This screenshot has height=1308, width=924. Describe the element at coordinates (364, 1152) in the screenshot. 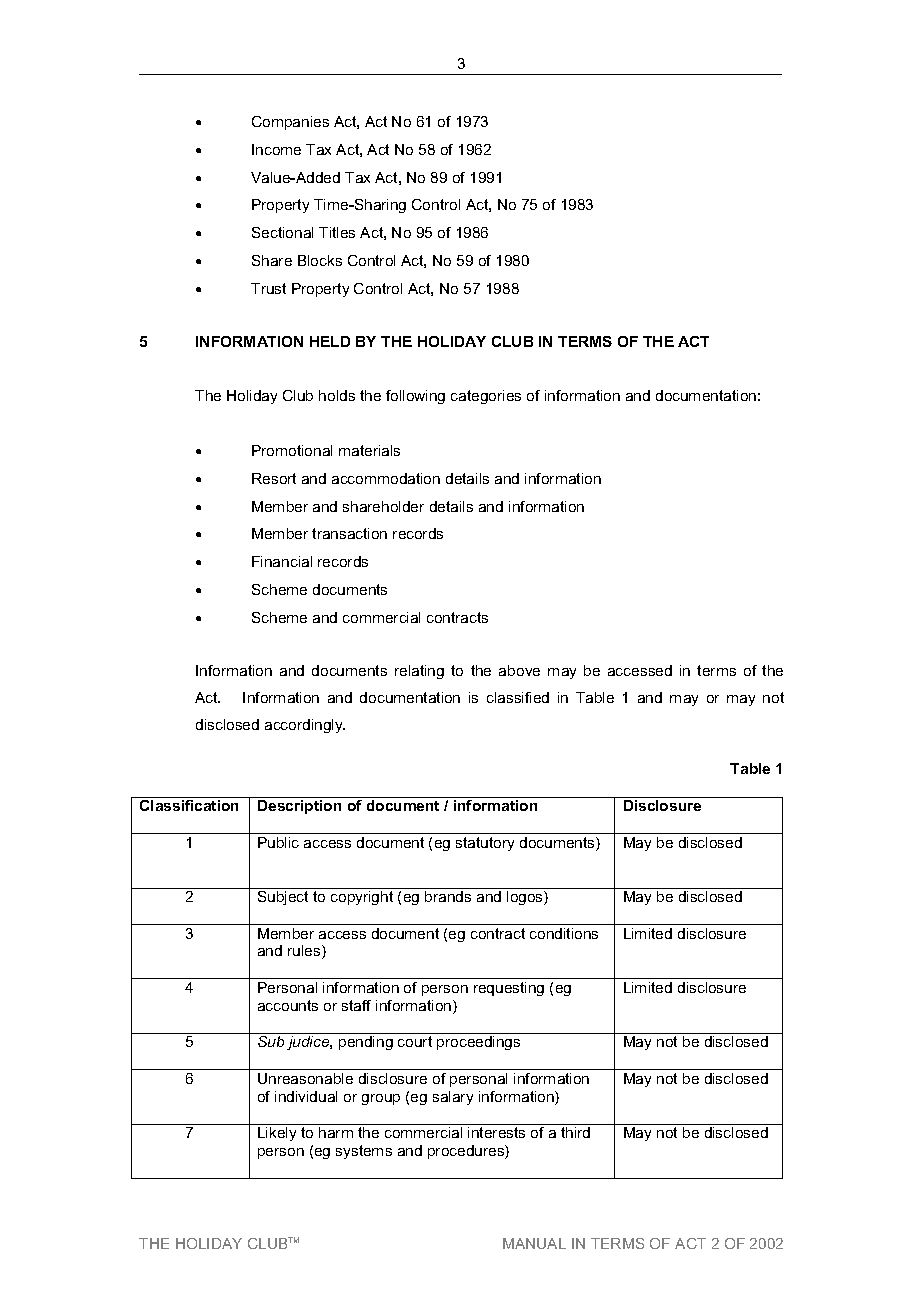

I see `systems` at that location.
